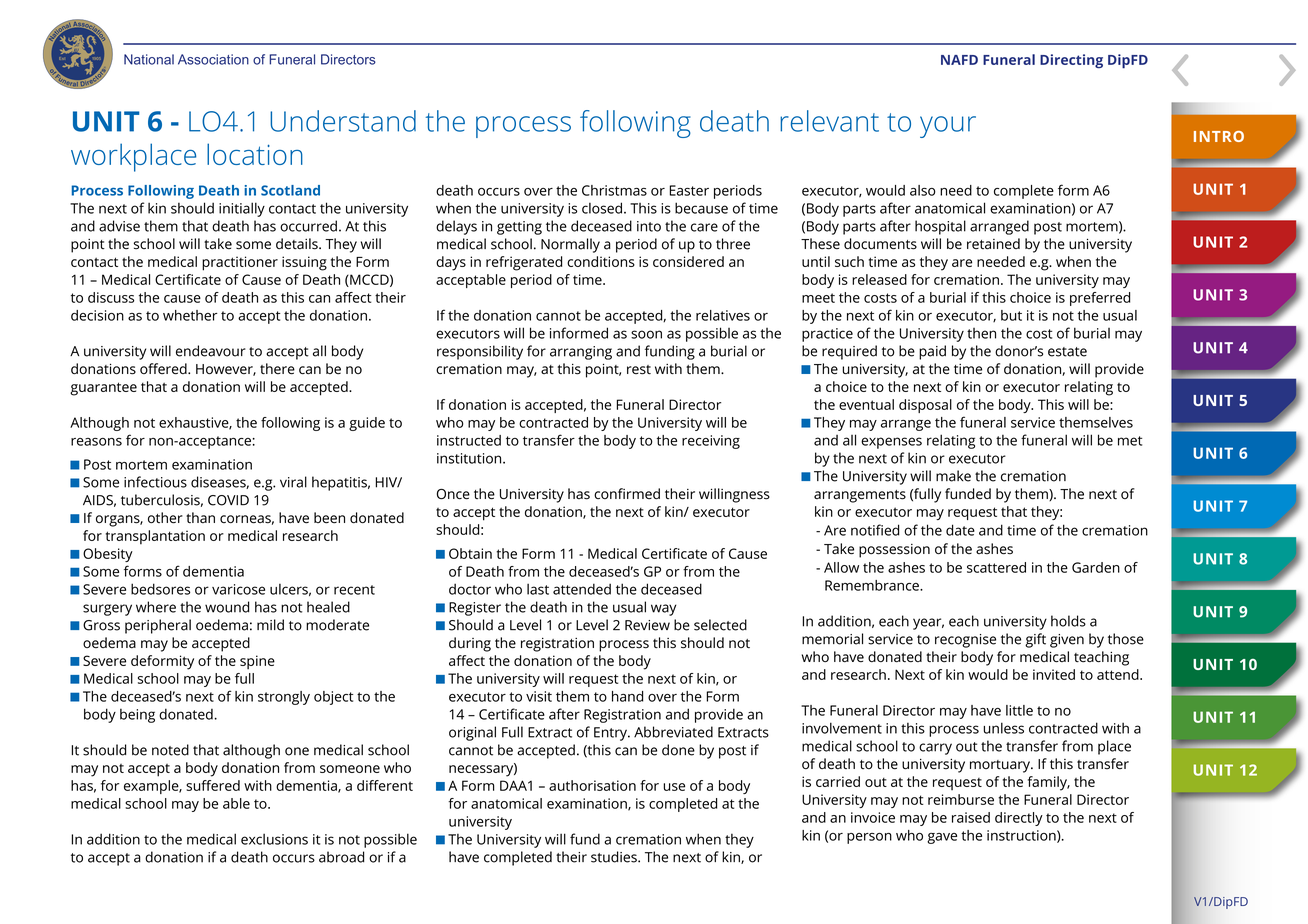 This screenshot has width=1308, height=924. I want to click on Association, so click(213, 59).
